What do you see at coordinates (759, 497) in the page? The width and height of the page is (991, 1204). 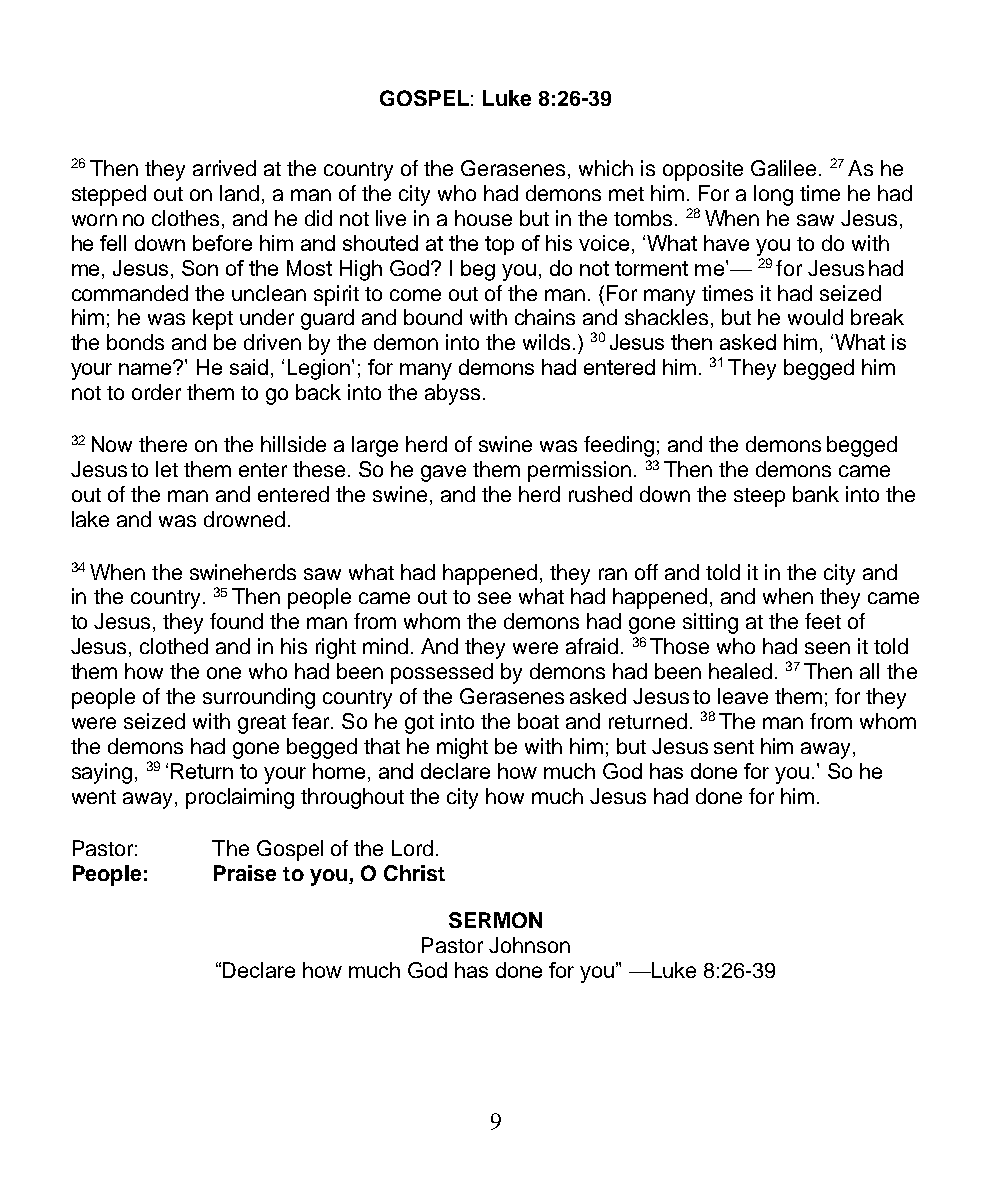 I see `steep` at bounding box center [759, 497].
